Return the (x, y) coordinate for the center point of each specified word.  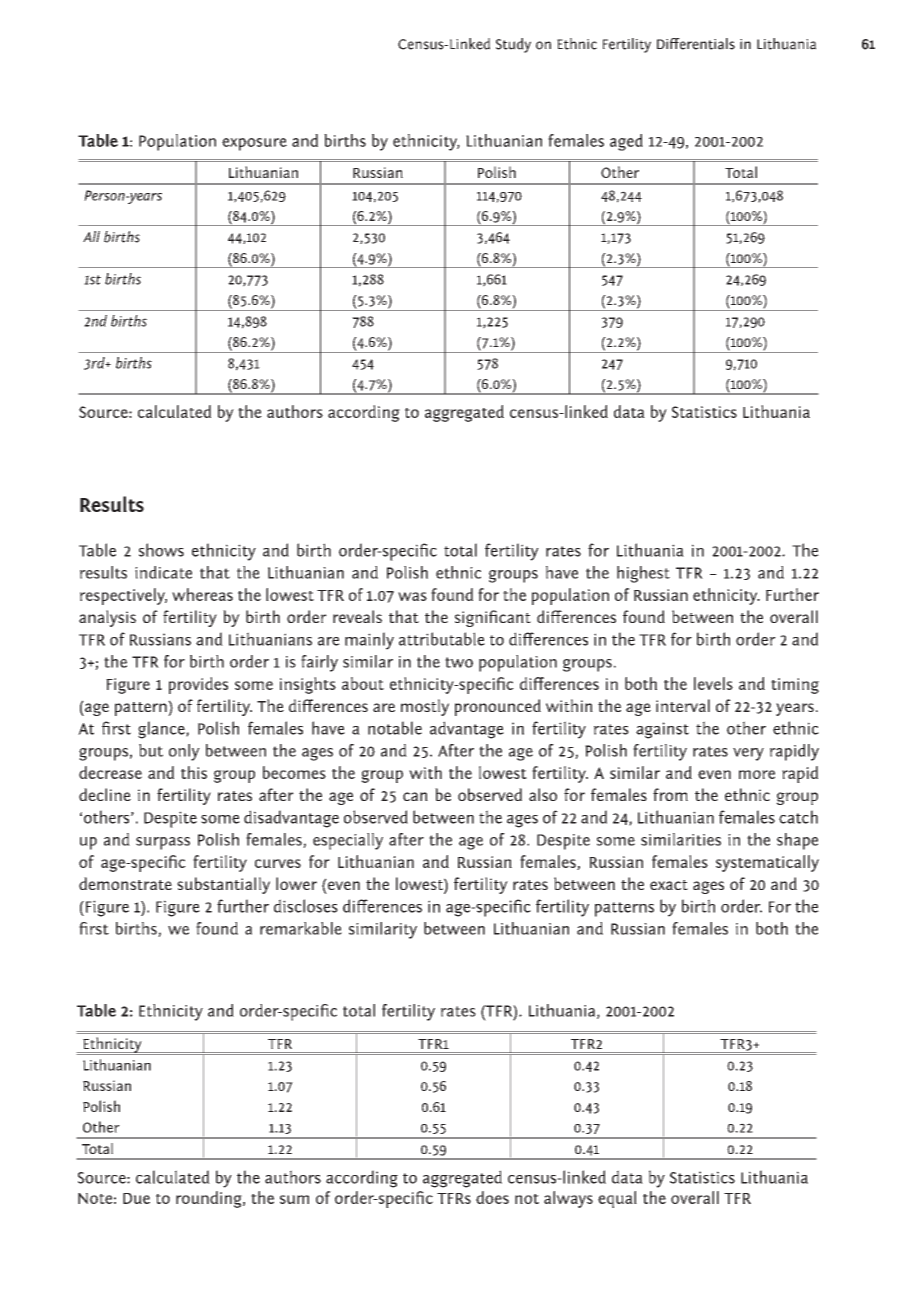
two (459, 662)
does (492, 1197)
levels (713, 683)
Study (513, 45)
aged (626, 142)
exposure (254, 144)
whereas (202, 594)
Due (136, 1198)
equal (617, 1199)
